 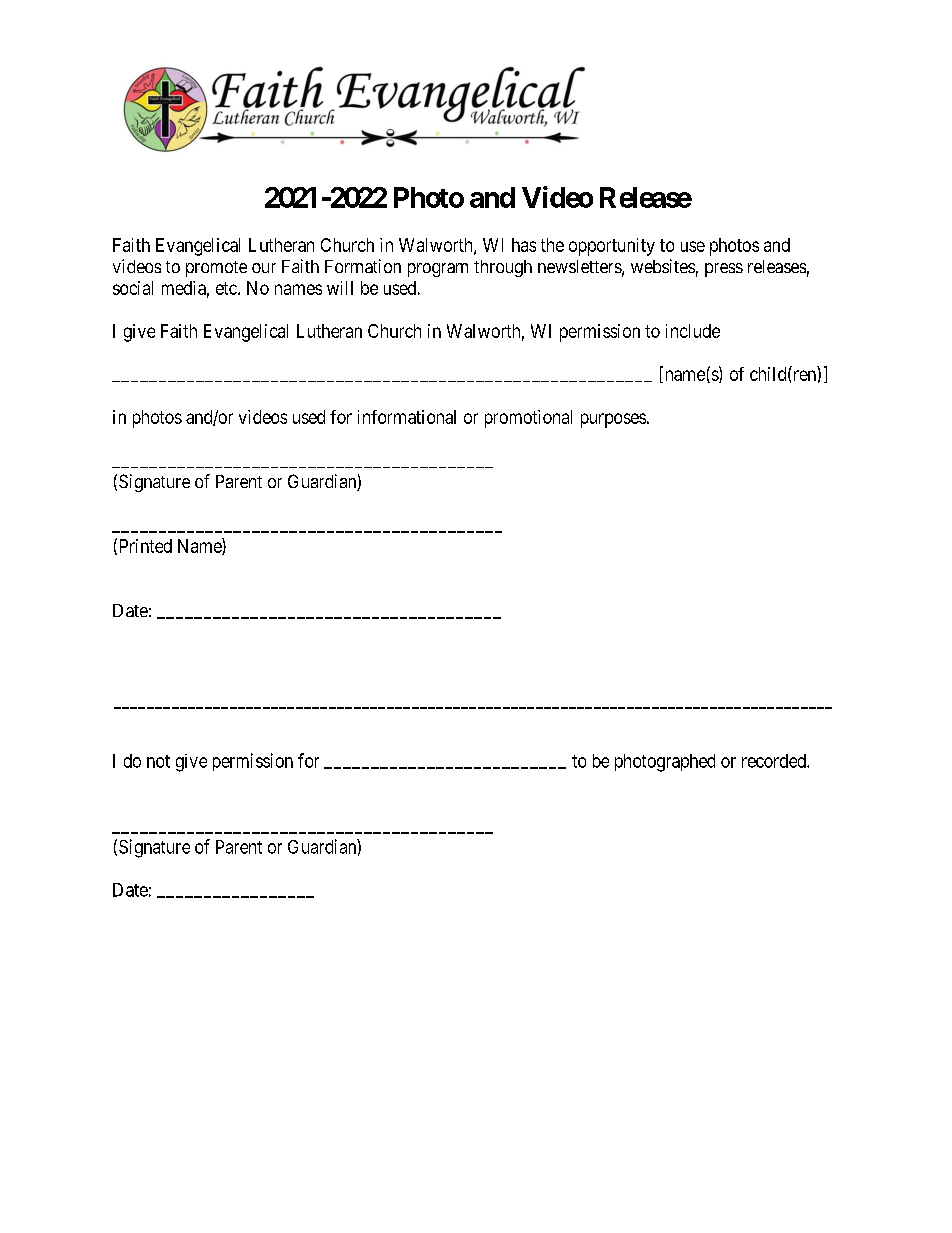 I want to click on program, so click(x=438, y=270).
